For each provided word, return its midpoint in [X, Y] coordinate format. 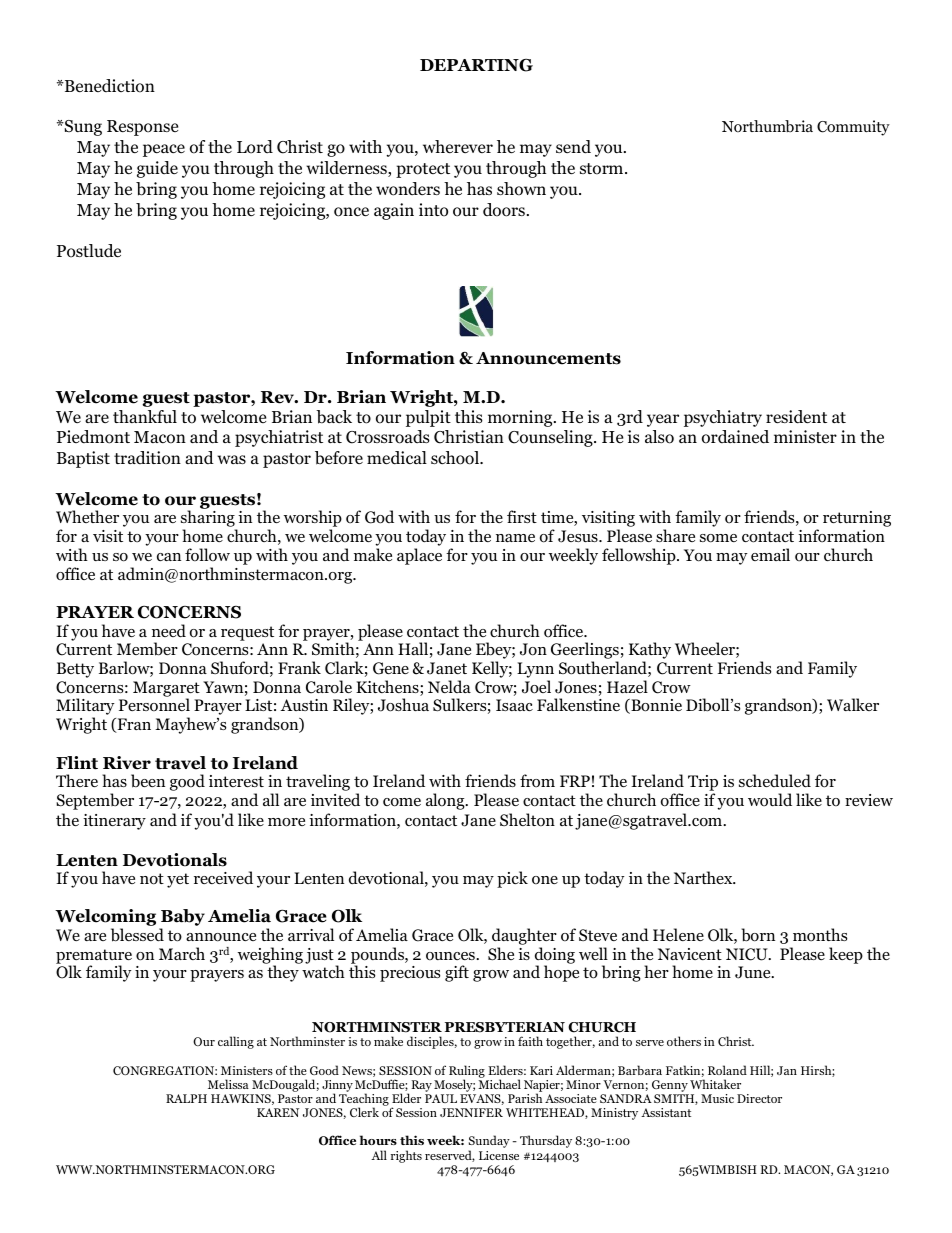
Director [759, 1098]
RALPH [186, 1098]
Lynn [535, 671]
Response [142, 128]
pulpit [428, 418]
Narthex [704, 877]
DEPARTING [476, 65]
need [169, 631]
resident [796, 417]
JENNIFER [471, 1112]
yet [178, 880]
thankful [145, 416]
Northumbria [767, 126]
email [770, 554]
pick [512, 879]
